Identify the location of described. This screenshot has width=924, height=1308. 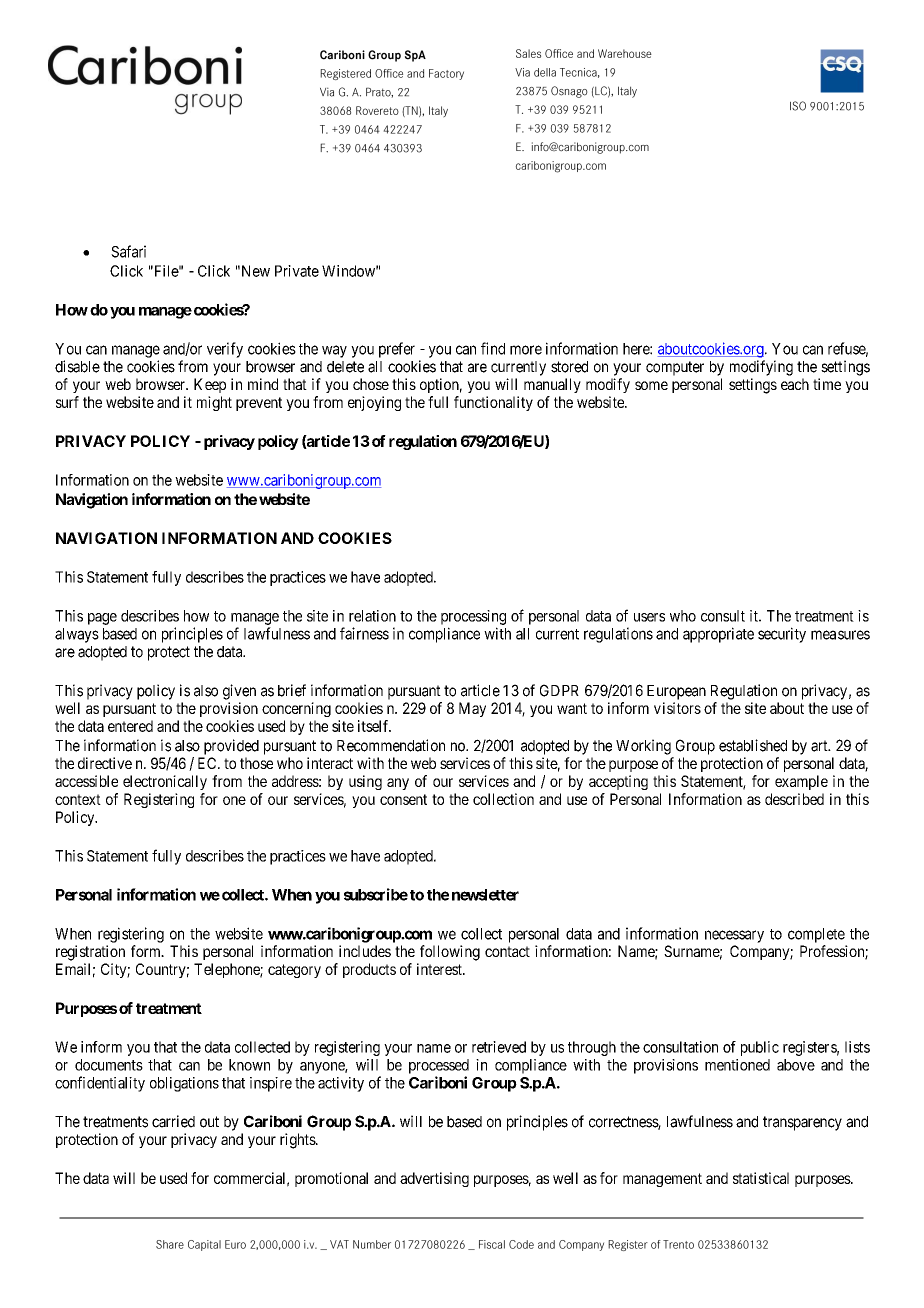
(794, 799).
